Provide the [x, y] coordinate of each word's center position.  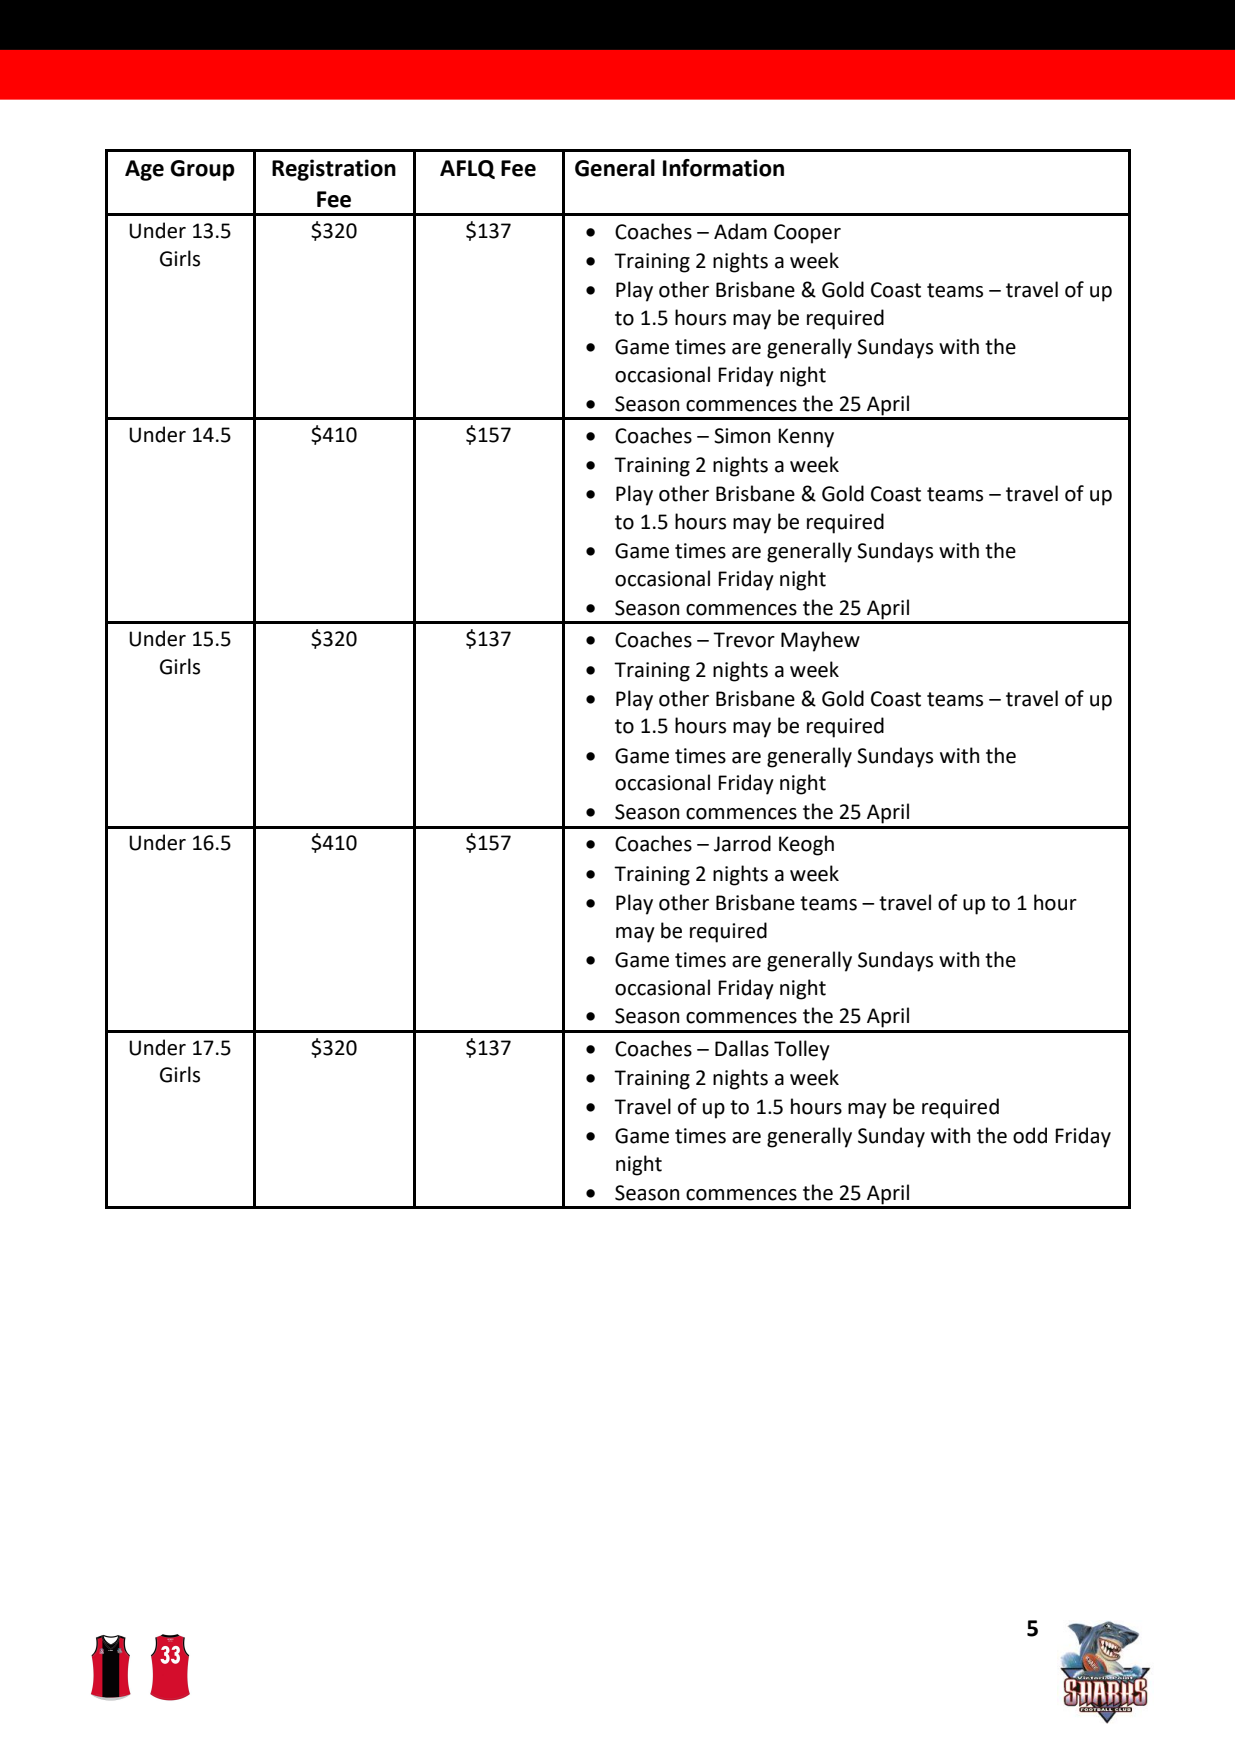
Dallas [742, 1048]
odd [1030, 1135]
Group [202, 170]
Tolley [802, 1050]
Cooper [807, 234]
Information [723, 168]
